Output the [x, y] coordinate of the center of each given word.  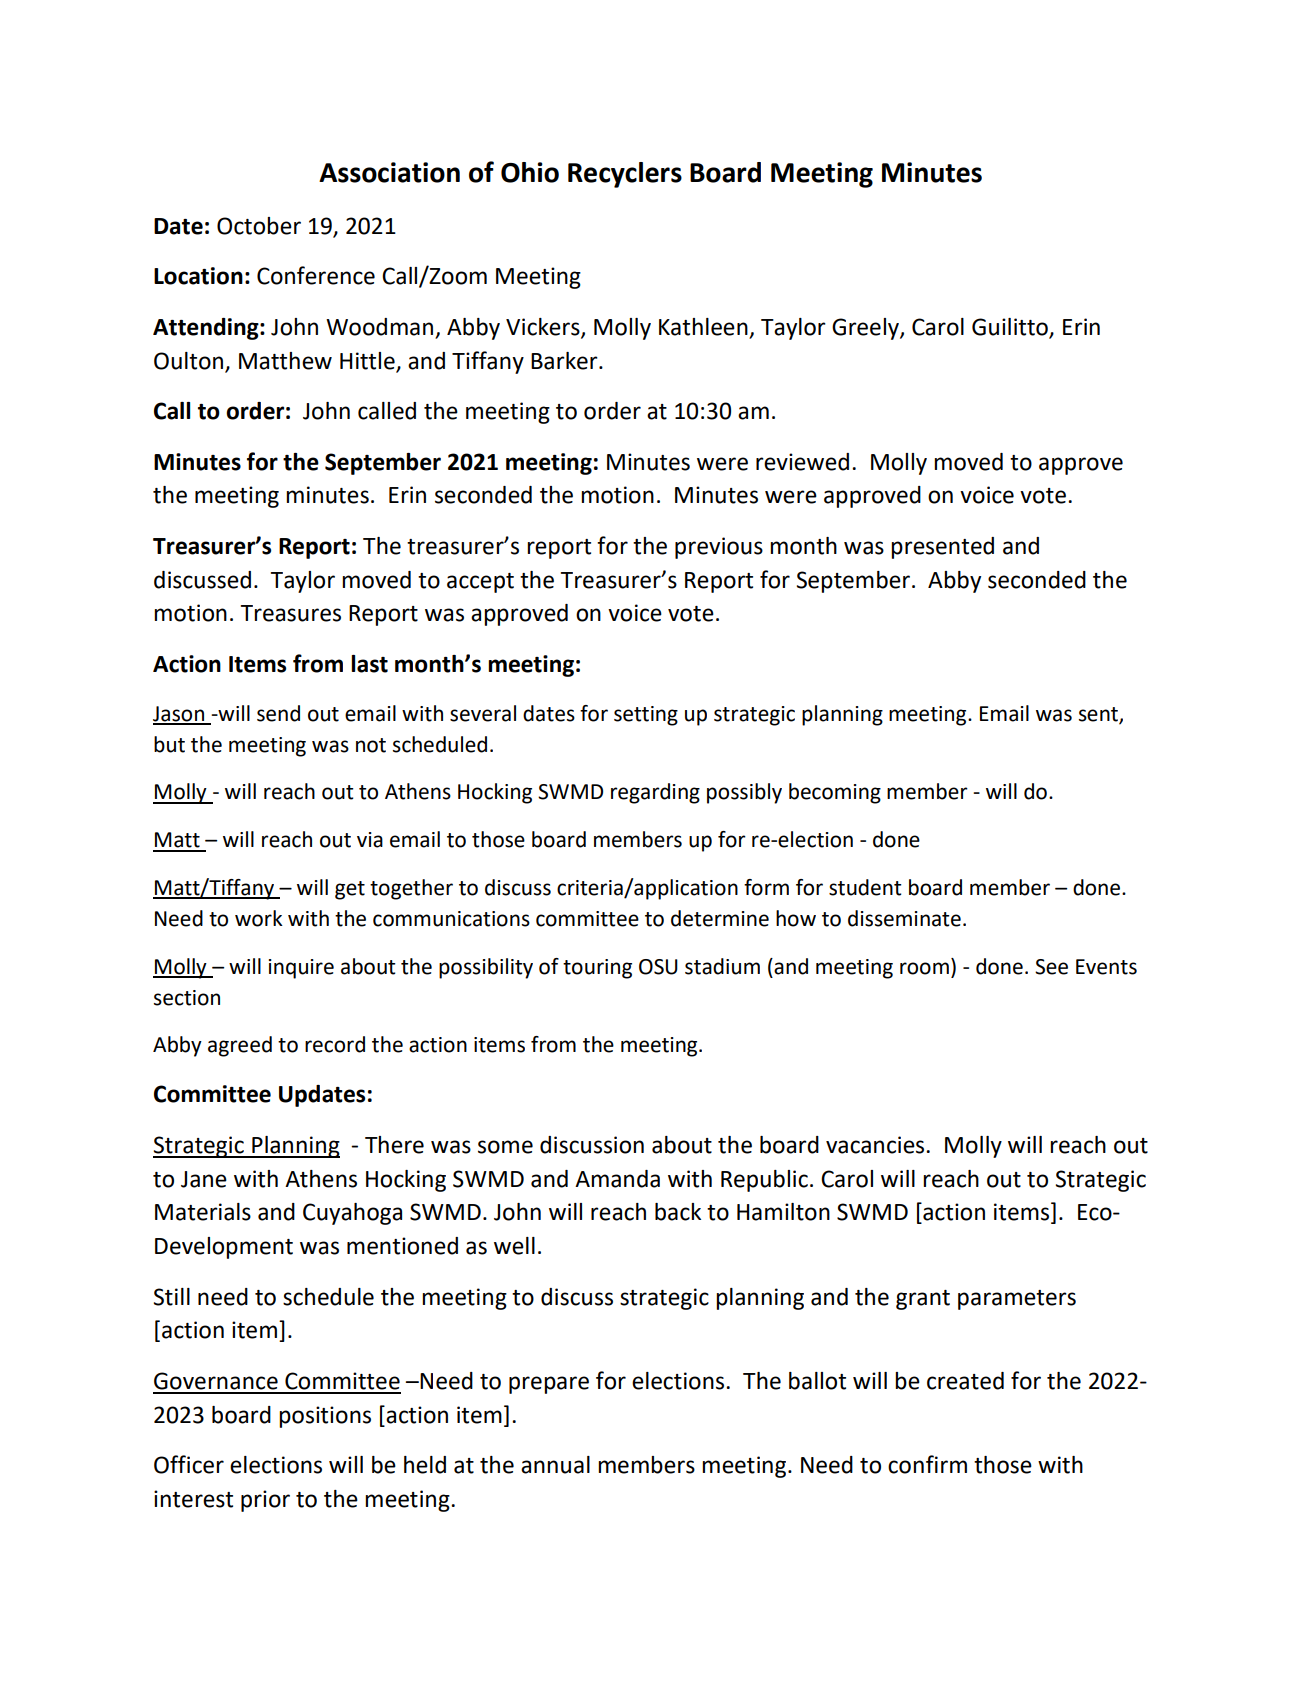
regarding [655, 793]
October [259, 226]
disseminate [904, 918]
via [370, 840]
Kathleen [704, 328]
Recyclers [625, 175]
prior [265, 1501]
